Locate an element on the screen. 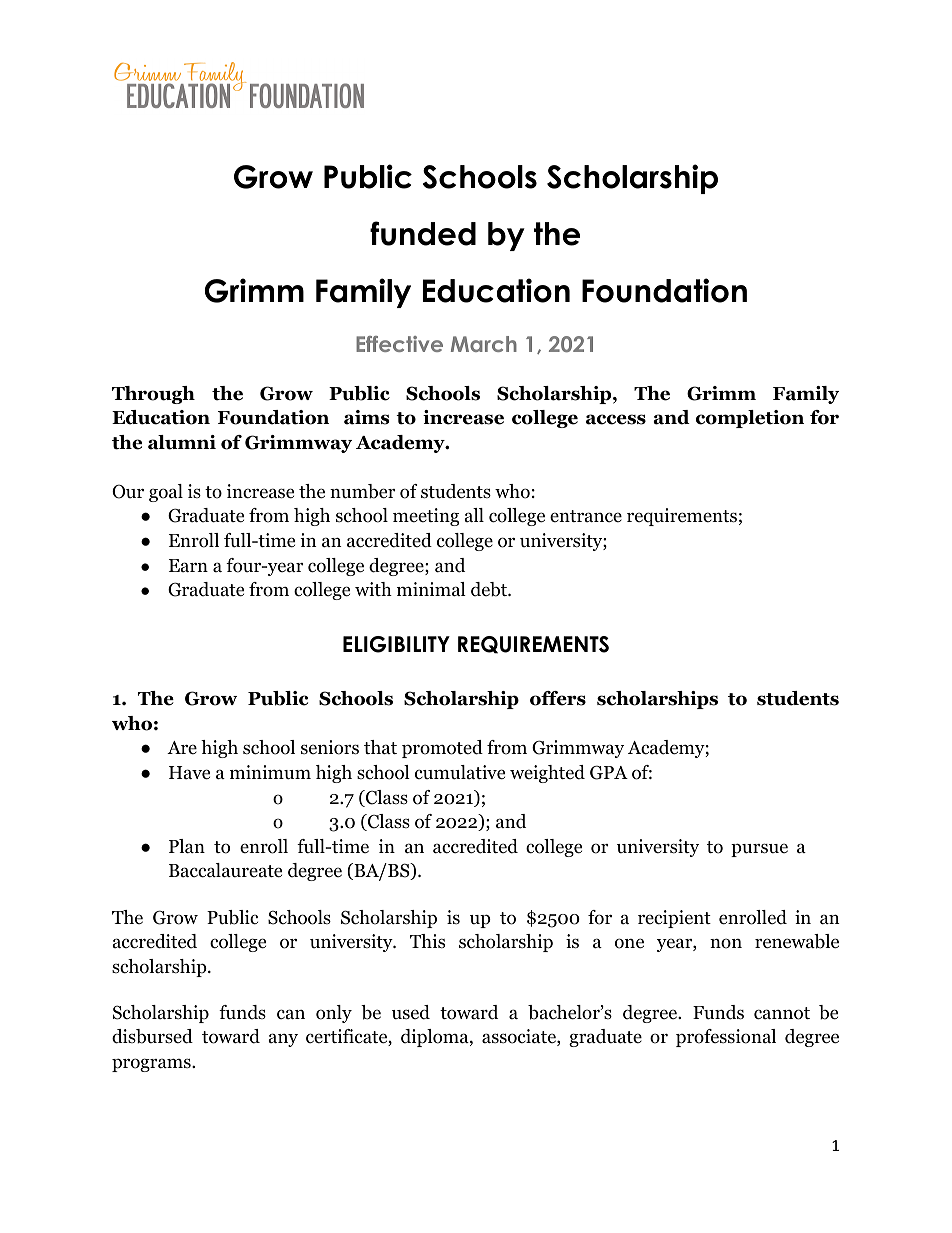  access is located at coordinates (616, 419).
